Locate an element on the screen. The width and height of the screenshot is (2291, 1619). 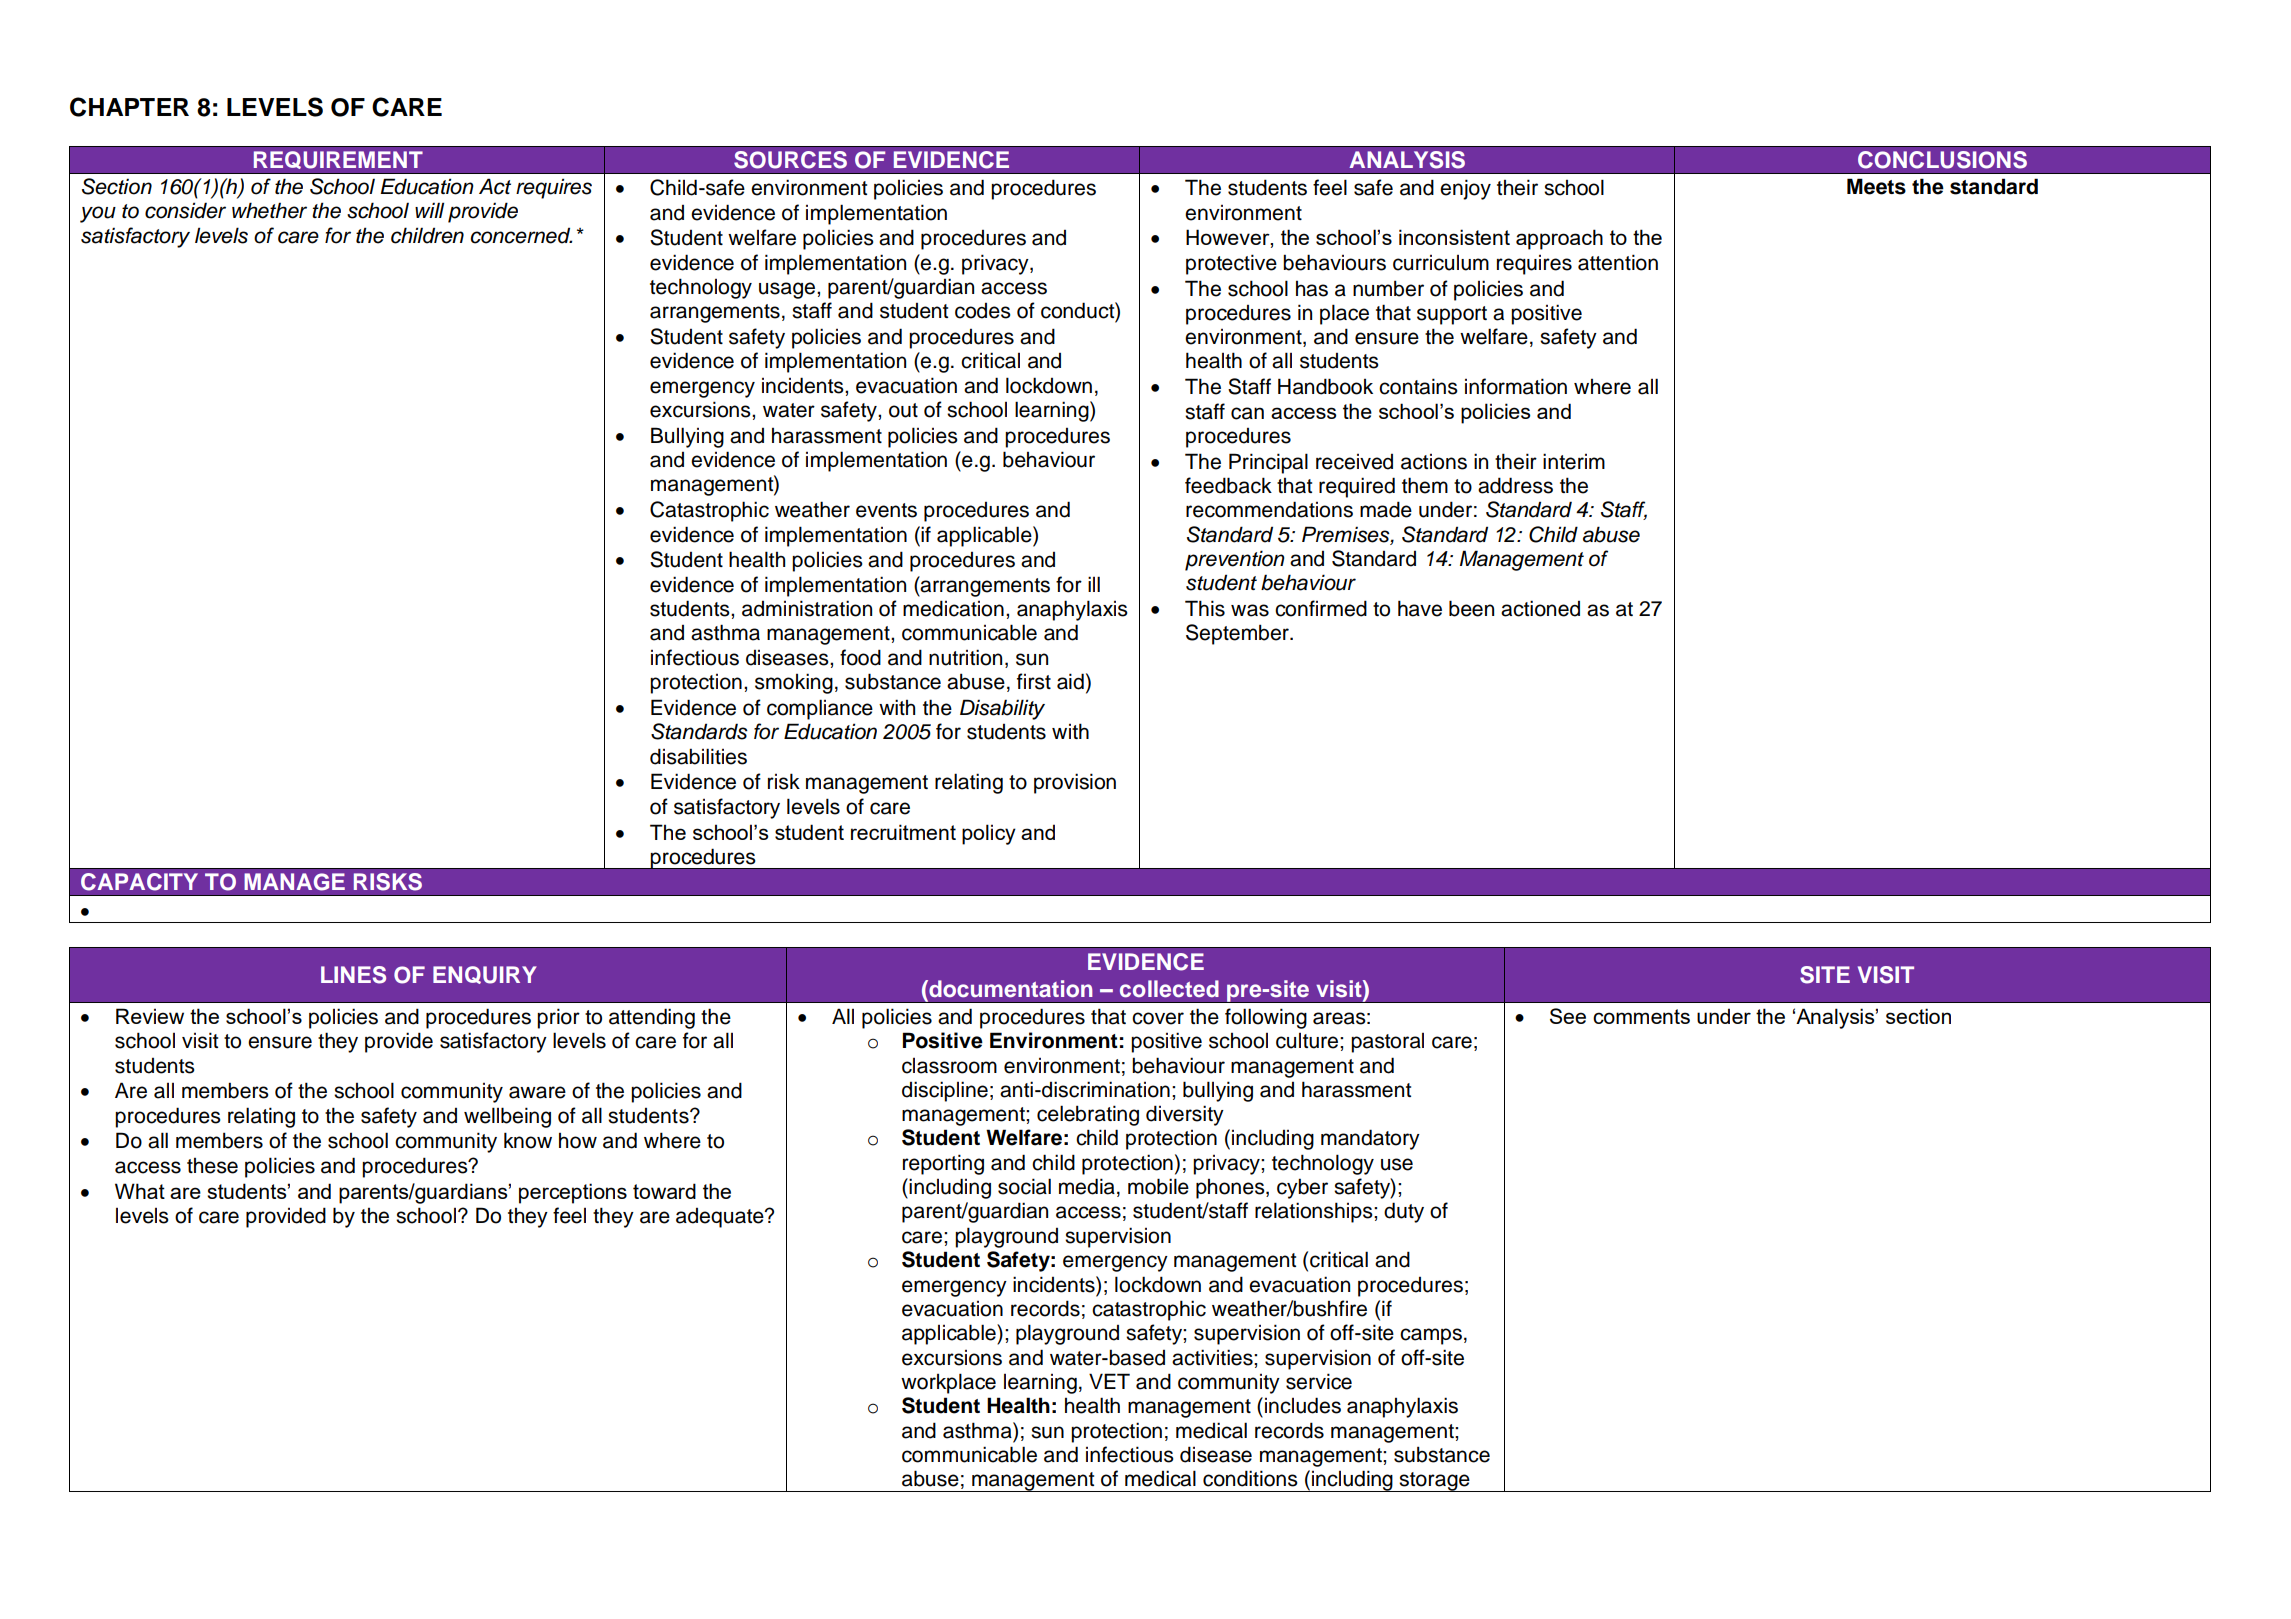
actioned is located at coordinates (1540, 608).
